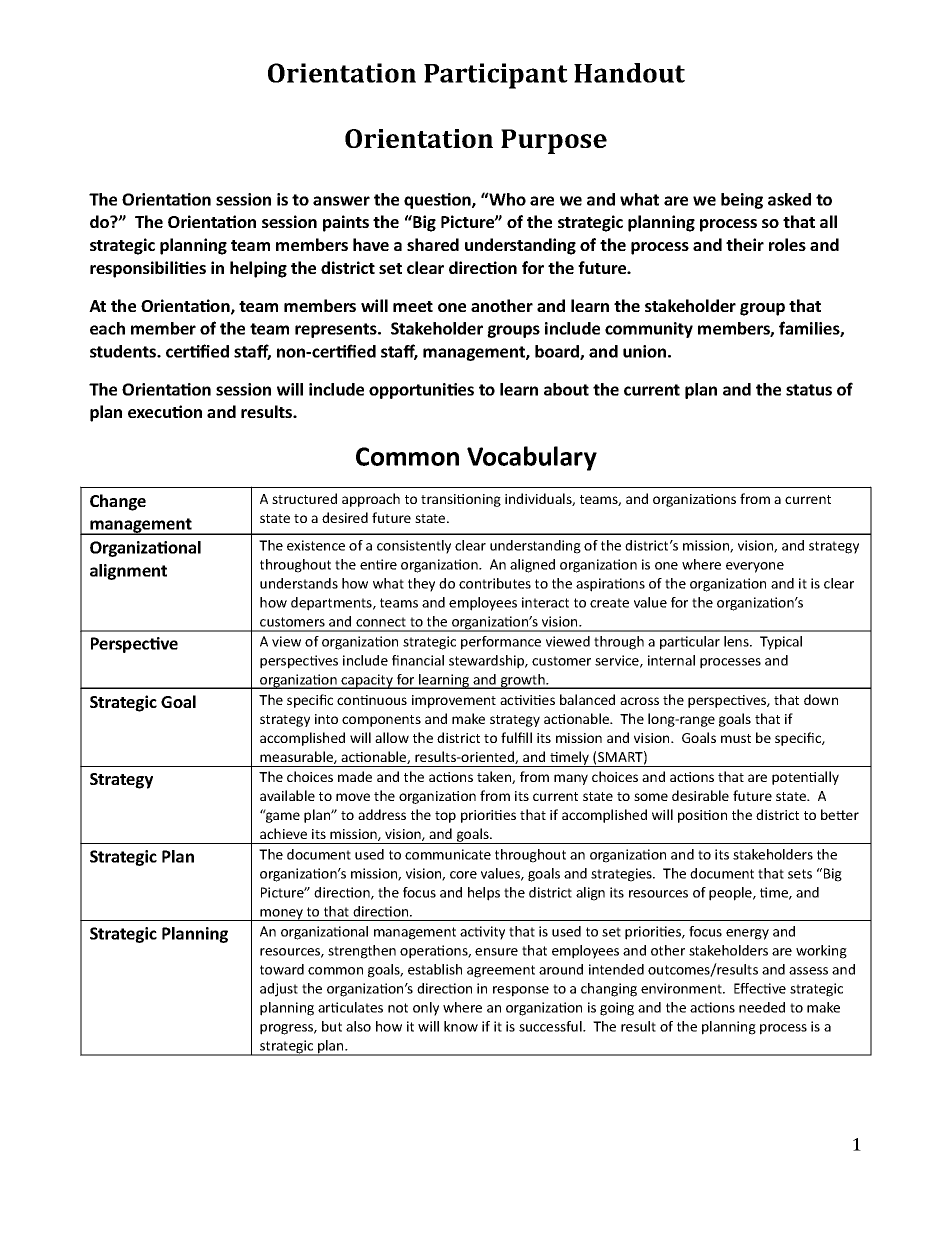 Image resolution: width=952 pixels, height=1233 pixels. Describe the element at coordinates (341, 201) in the document. I see `answer` at that location.
